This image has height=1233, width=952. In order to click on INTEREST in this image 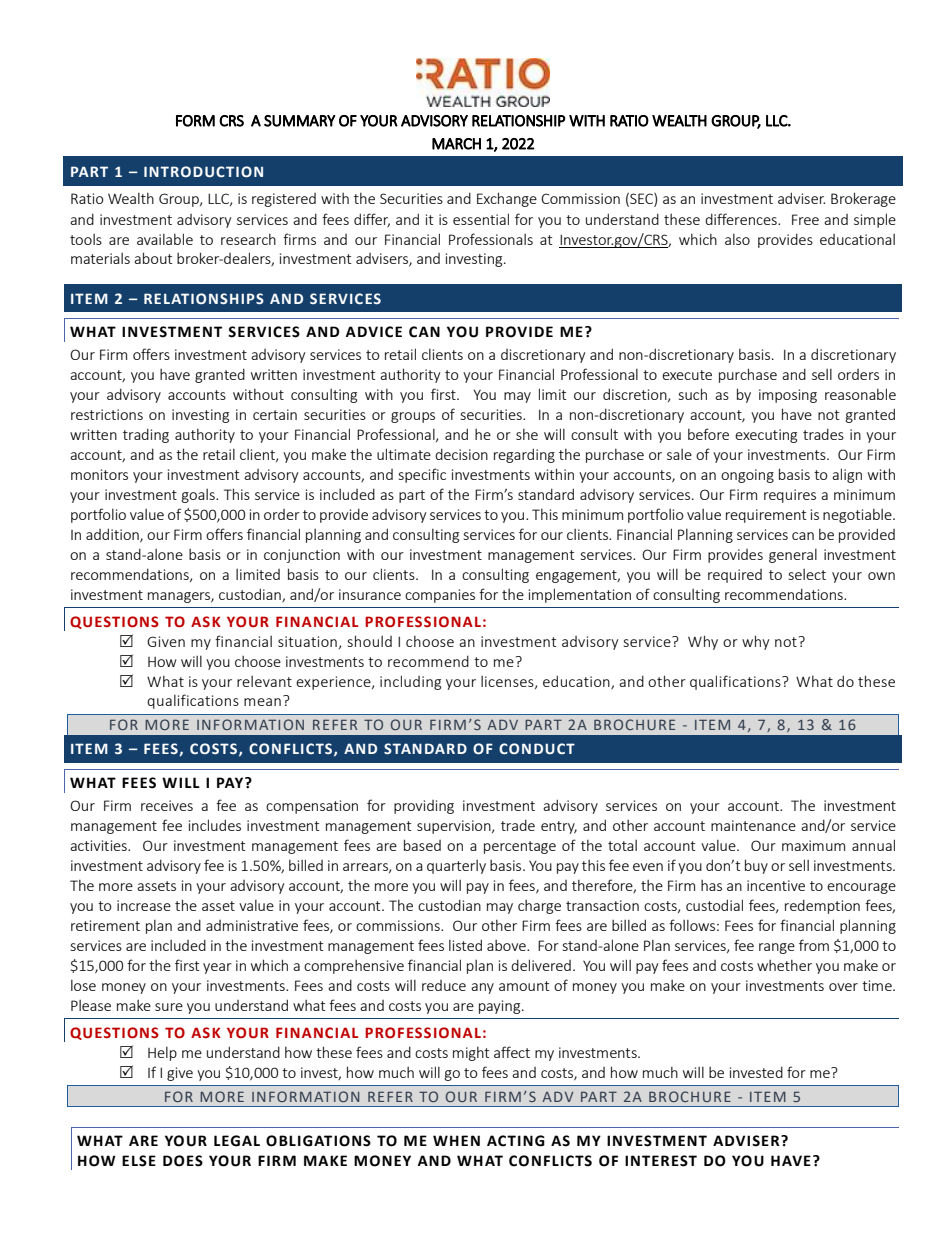, I will do `click(661, 1161)`.
